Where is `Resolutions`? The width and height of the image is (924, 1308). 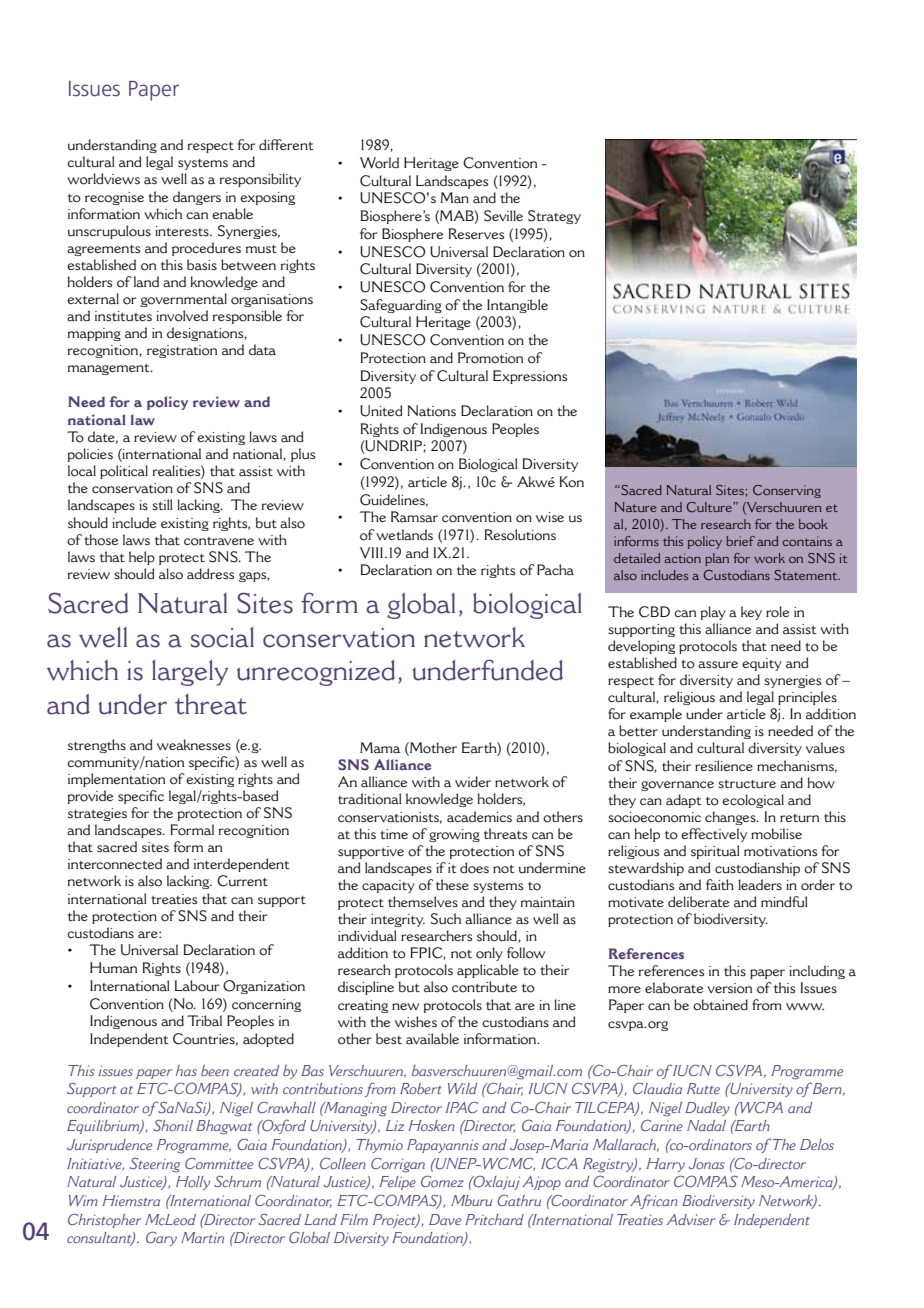 Resolutions is located at coordinates (520, 535).
